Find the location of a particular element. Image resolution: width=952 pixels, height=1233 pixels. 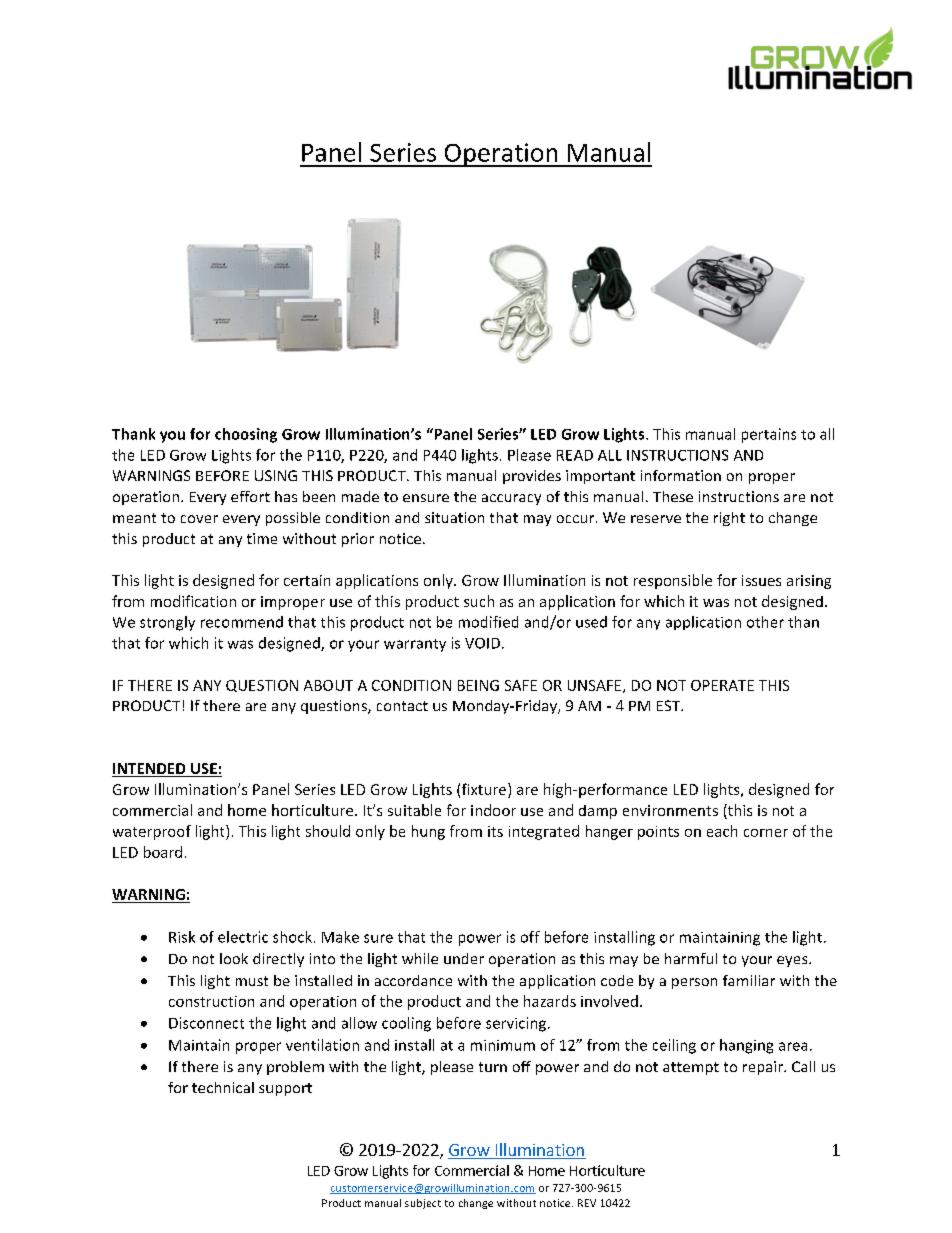

construction is located at coordinates (211, 1001).
